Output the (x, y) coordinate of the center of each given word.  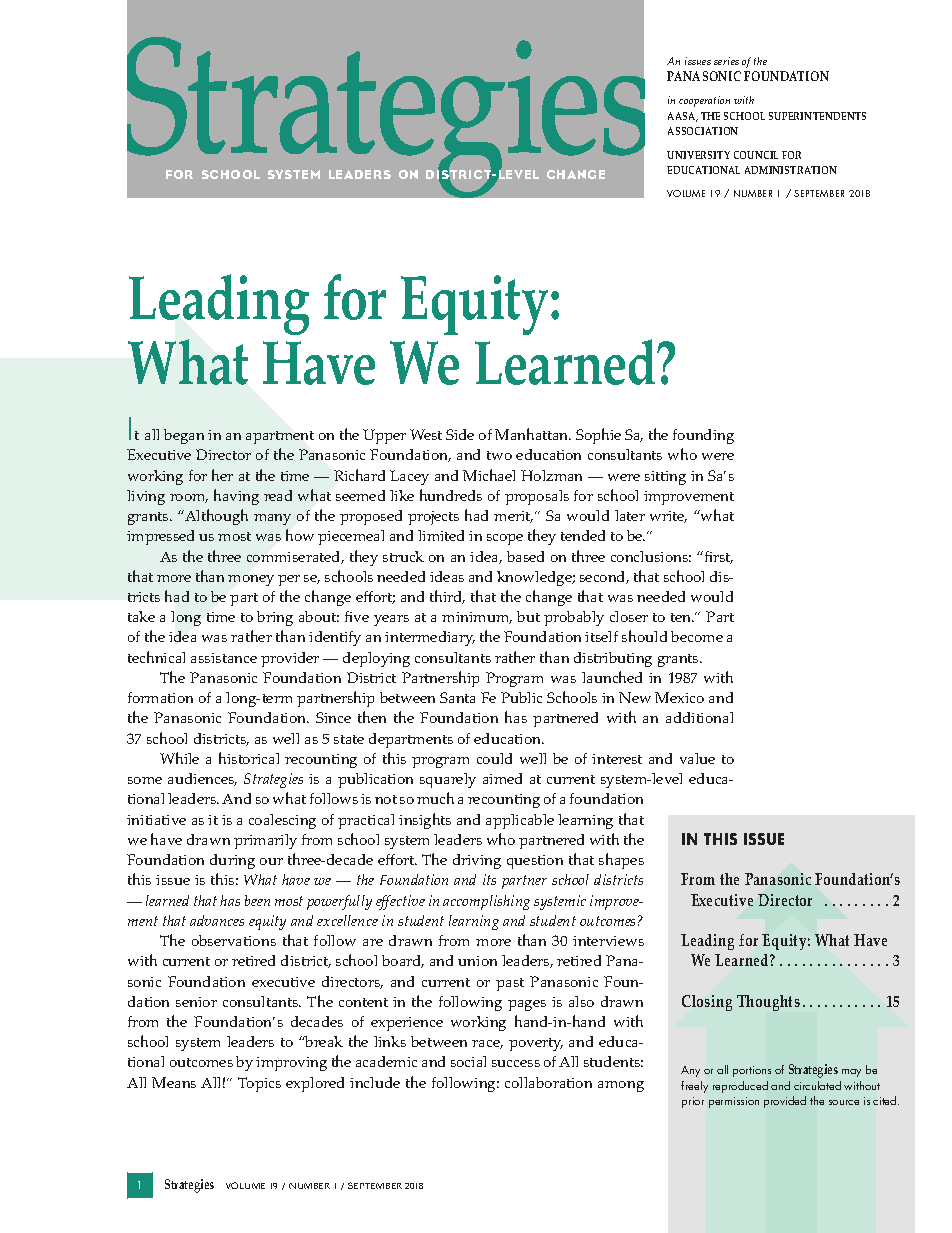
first (717, 557)
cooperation (704, 101)
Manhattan (533, 434)
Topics (259, 1084)
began (184, 436)
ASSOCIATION (703, 131)
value (697, 758)
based (525, 556)
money (251, 580)
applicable (520, 821)
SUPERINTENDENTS (817, 116)
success (516, 1063)
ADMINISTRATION (791, 170)
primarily (265, 841)
